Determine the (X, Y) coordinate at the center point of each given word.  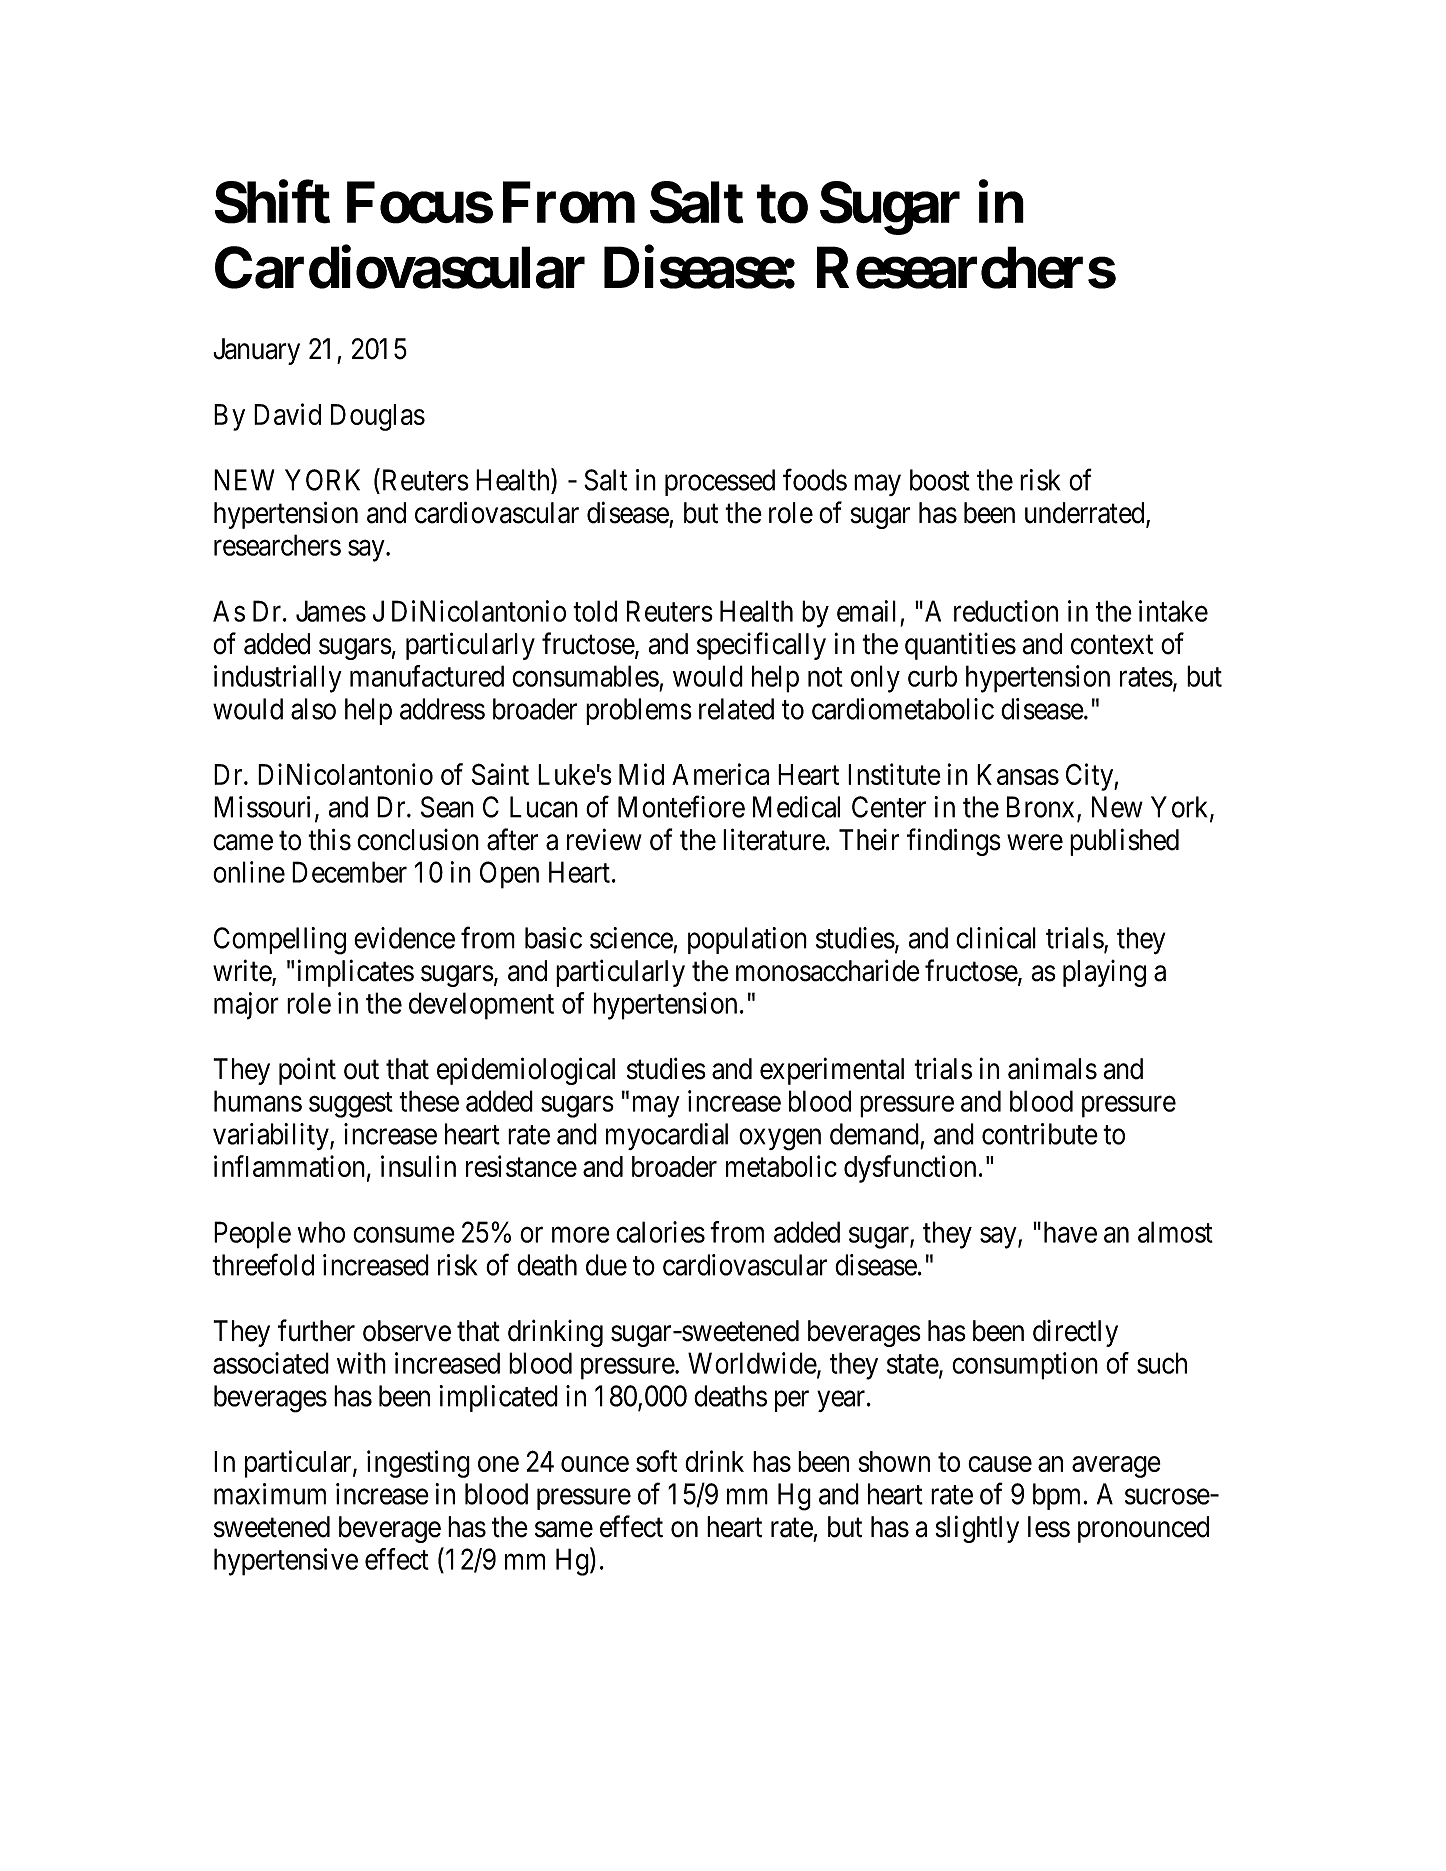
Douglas (378, 417)
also (313, 709)
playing (1104, 973)
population (747, 940)
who (321, 1232)
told (595, 611)
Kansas (1018, 774)
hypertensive (286, 1562)
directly (1075, 1333)
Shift (272, 202)
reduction (1006, 611)
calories (660, 1232)
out (361, 1070)
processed (720, 482)
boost (940, 480)
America (720, 774)
